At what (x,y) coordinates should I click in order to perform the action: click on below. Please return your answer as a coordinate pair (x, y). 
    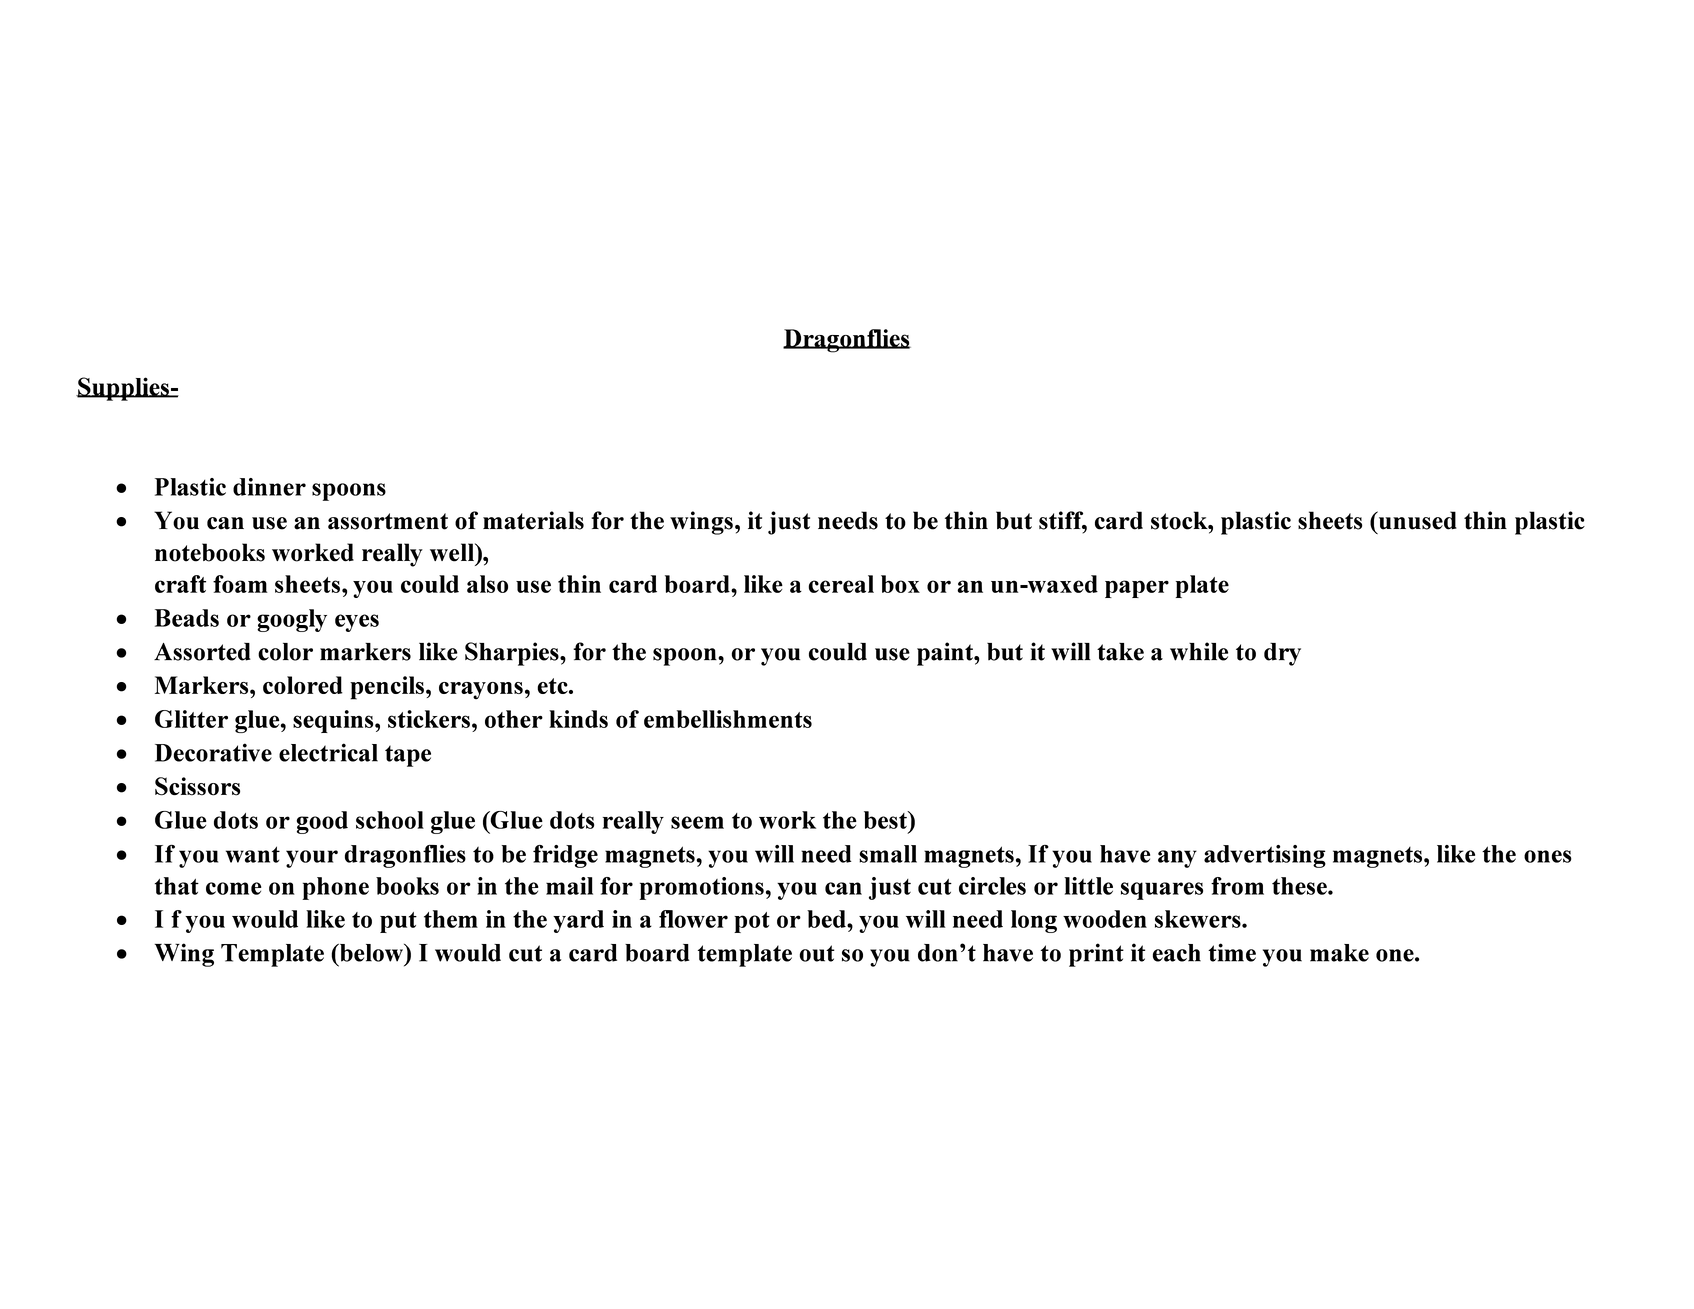
    Looking at the image, I should click on (371, 953).
